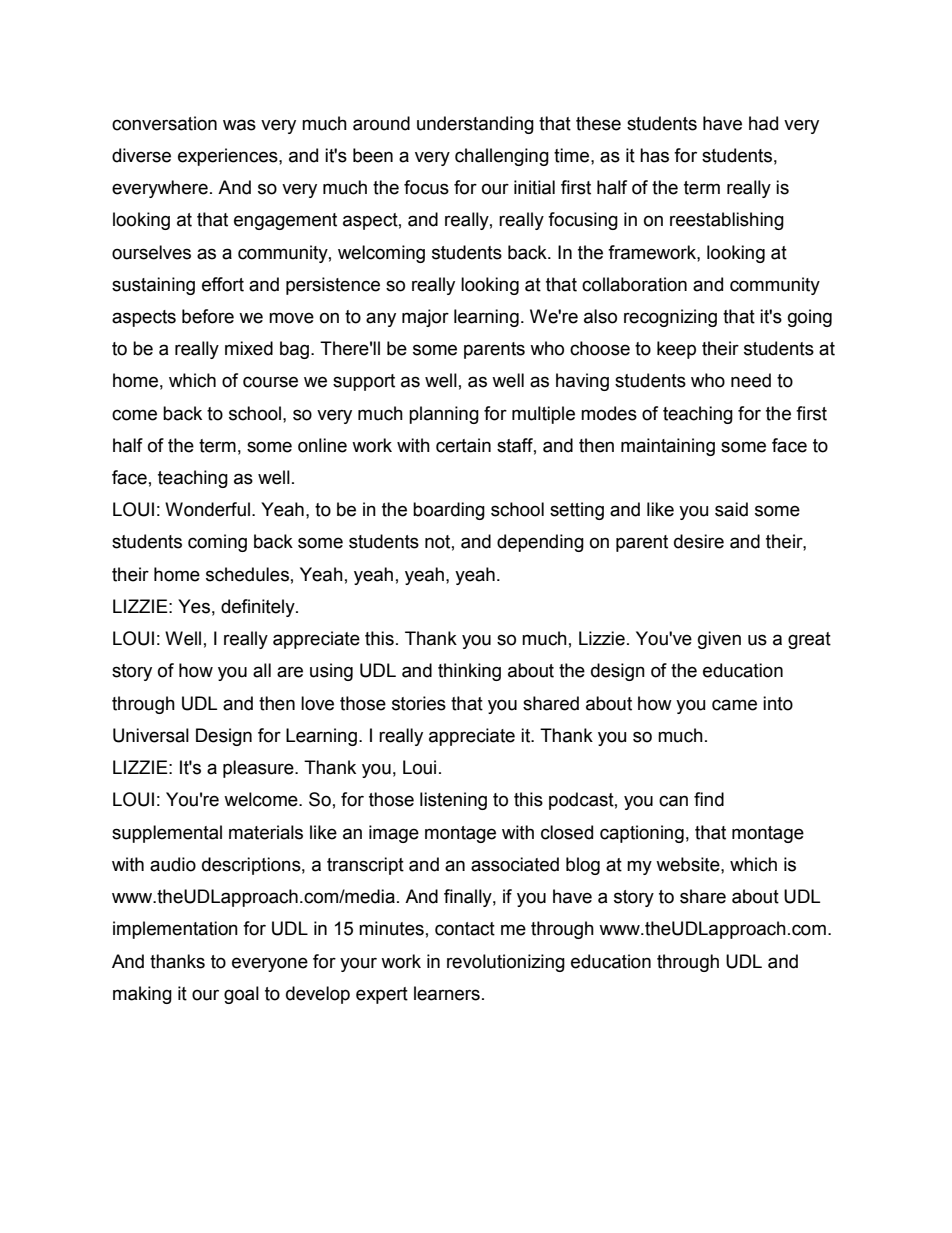 The width and height of the page is (952, 1233). What do you see at coordinates (734, 705) in the page?
I see `came` at bounding box center [734, 705].
